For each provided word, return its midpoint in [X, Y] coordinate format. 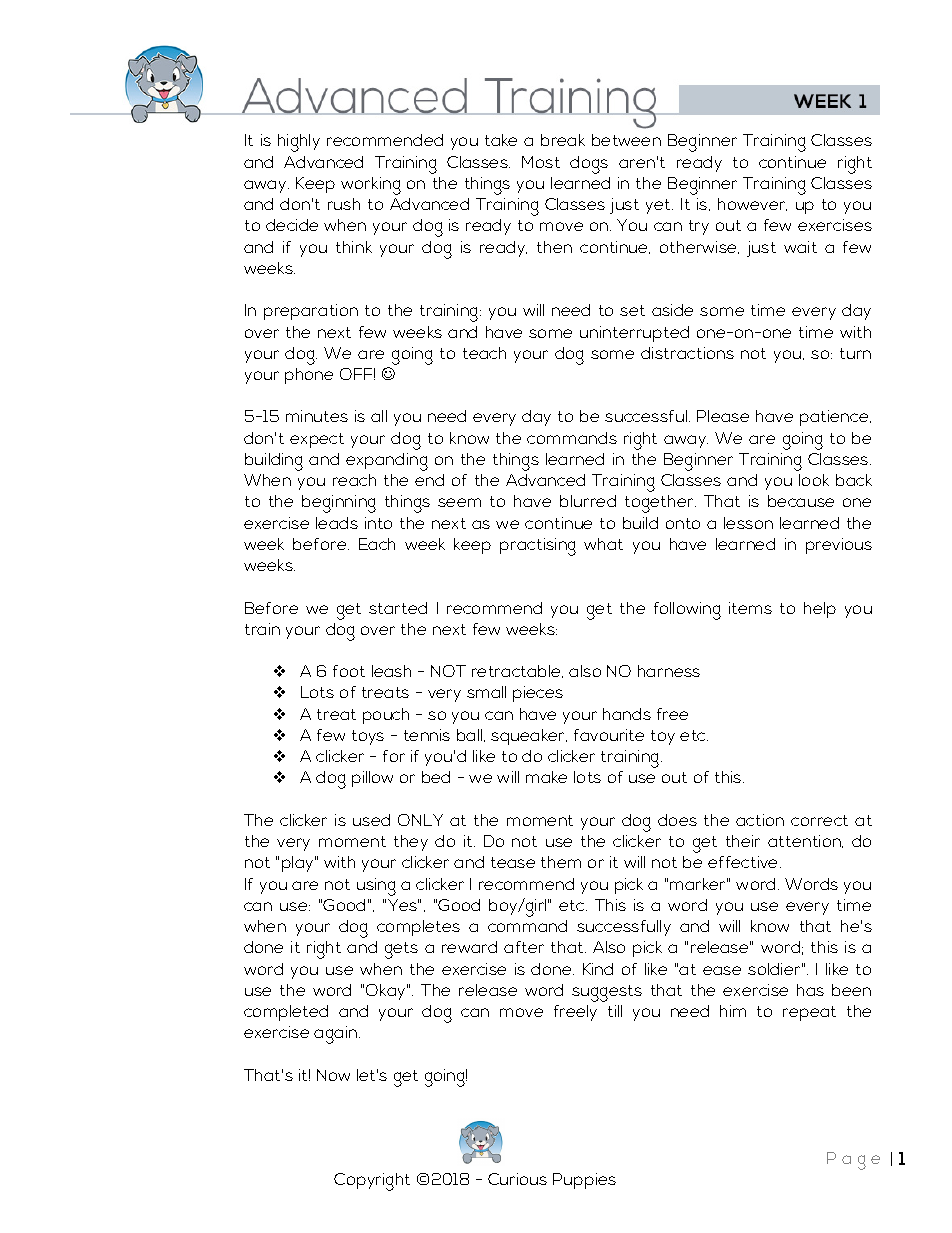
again [335, 1035]
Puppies [584, 1181]
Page [853, 1161]
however [752, 204]
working [371, 186]
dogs [589, 165]
